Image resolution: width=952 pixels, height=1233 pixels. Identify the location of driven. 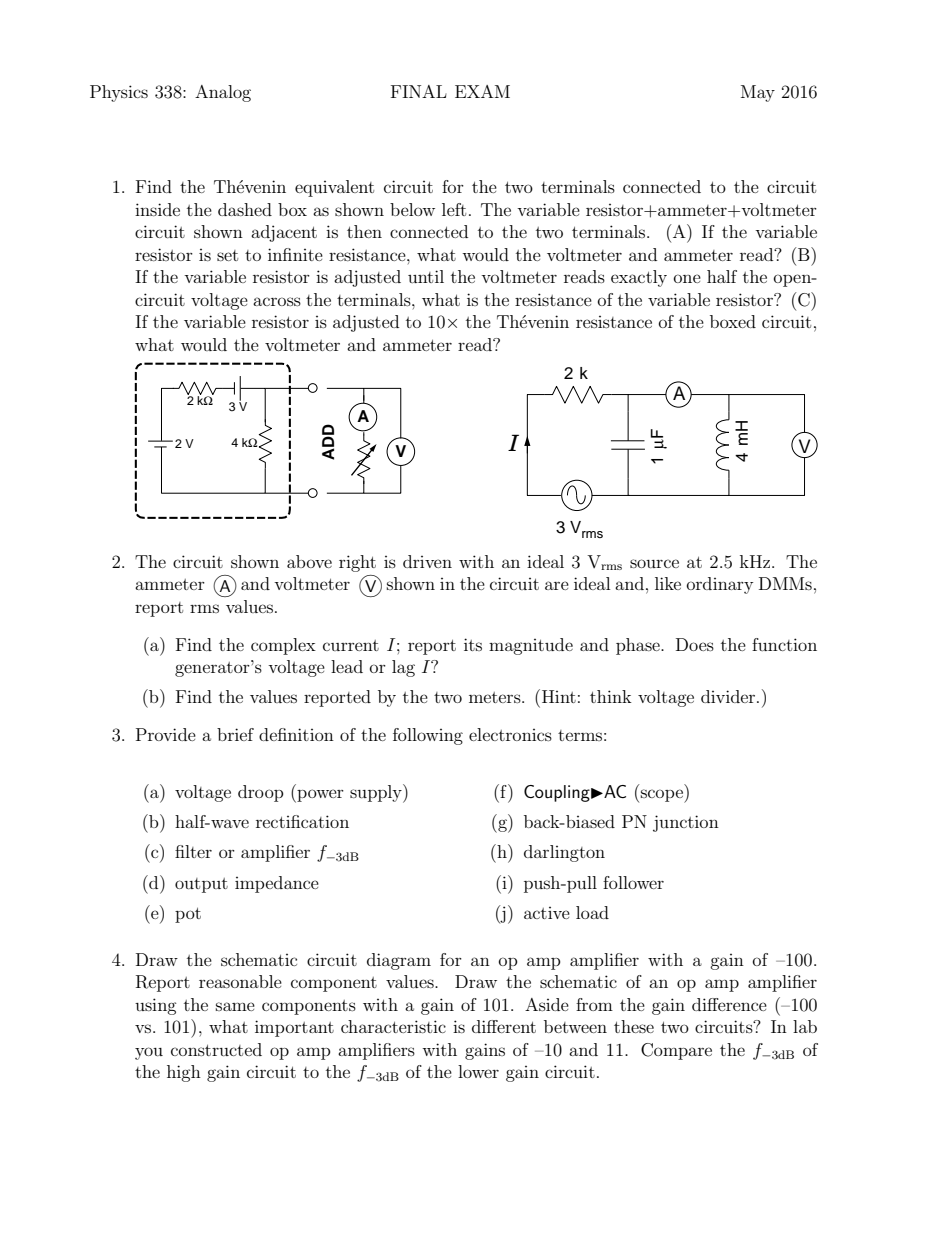
(427, 561).
